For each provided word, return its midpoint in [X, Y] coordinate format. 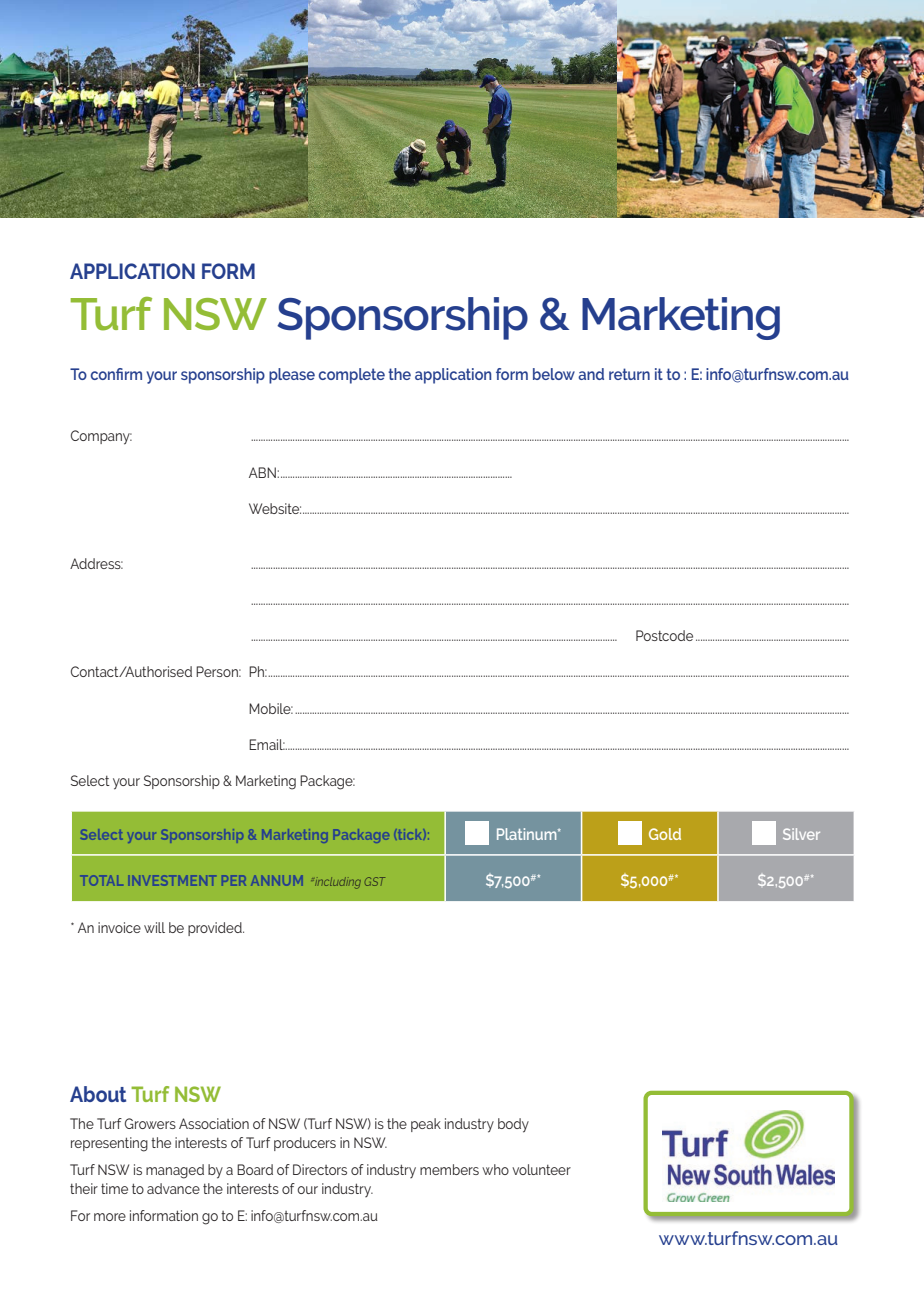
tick [409, 834]
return [629, 374]
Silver [801, 834]
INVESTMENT [174, 880]
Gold [665, 834]
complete [352, 376]
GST [375, 881]
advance [173, 1188]
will [154, 927]
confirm [116, 374]
